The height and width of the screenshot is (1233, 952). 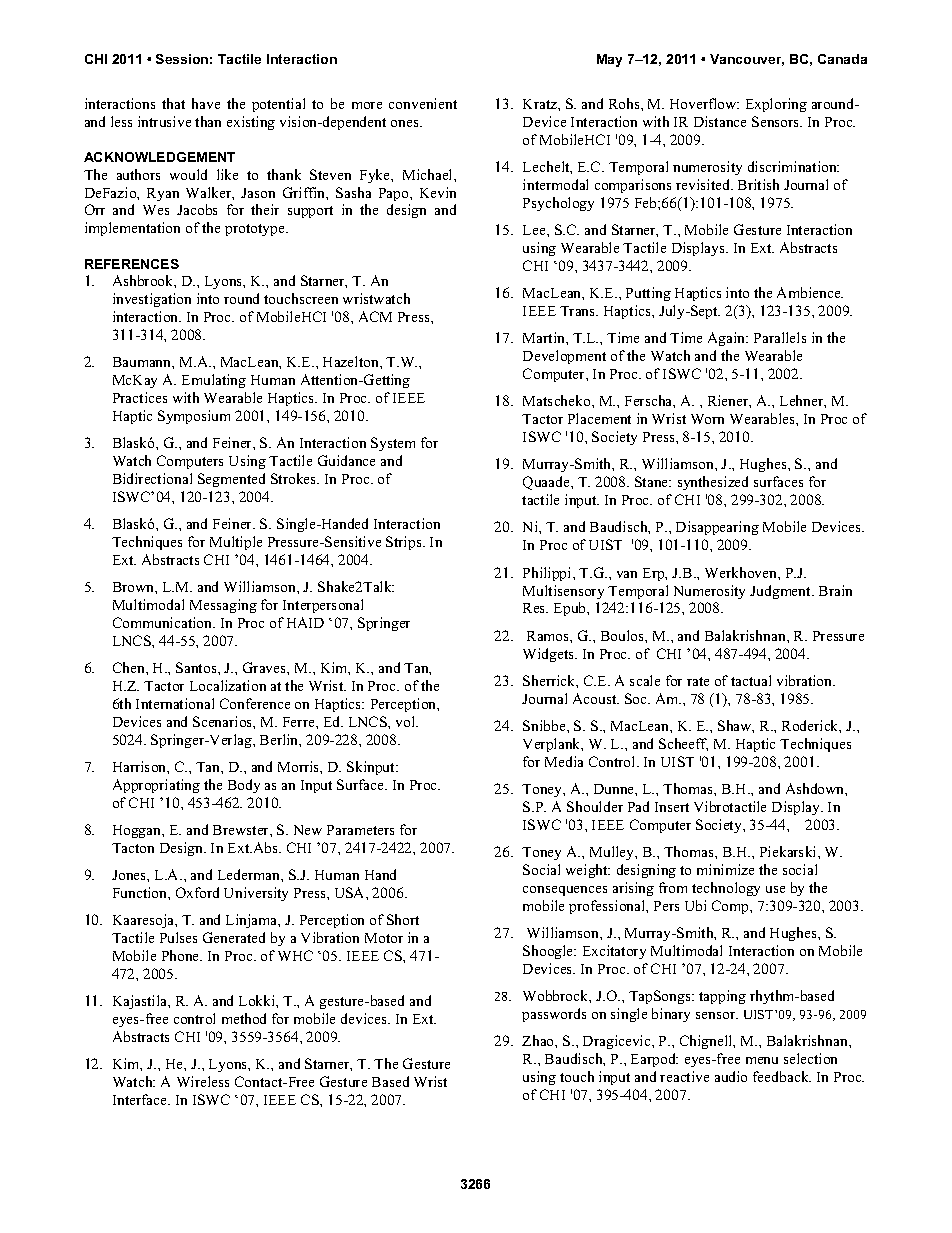 What do you see at coordinates (782, 592) in the screenshot?
I see `Judgment` at bounding box center [782, 592].
